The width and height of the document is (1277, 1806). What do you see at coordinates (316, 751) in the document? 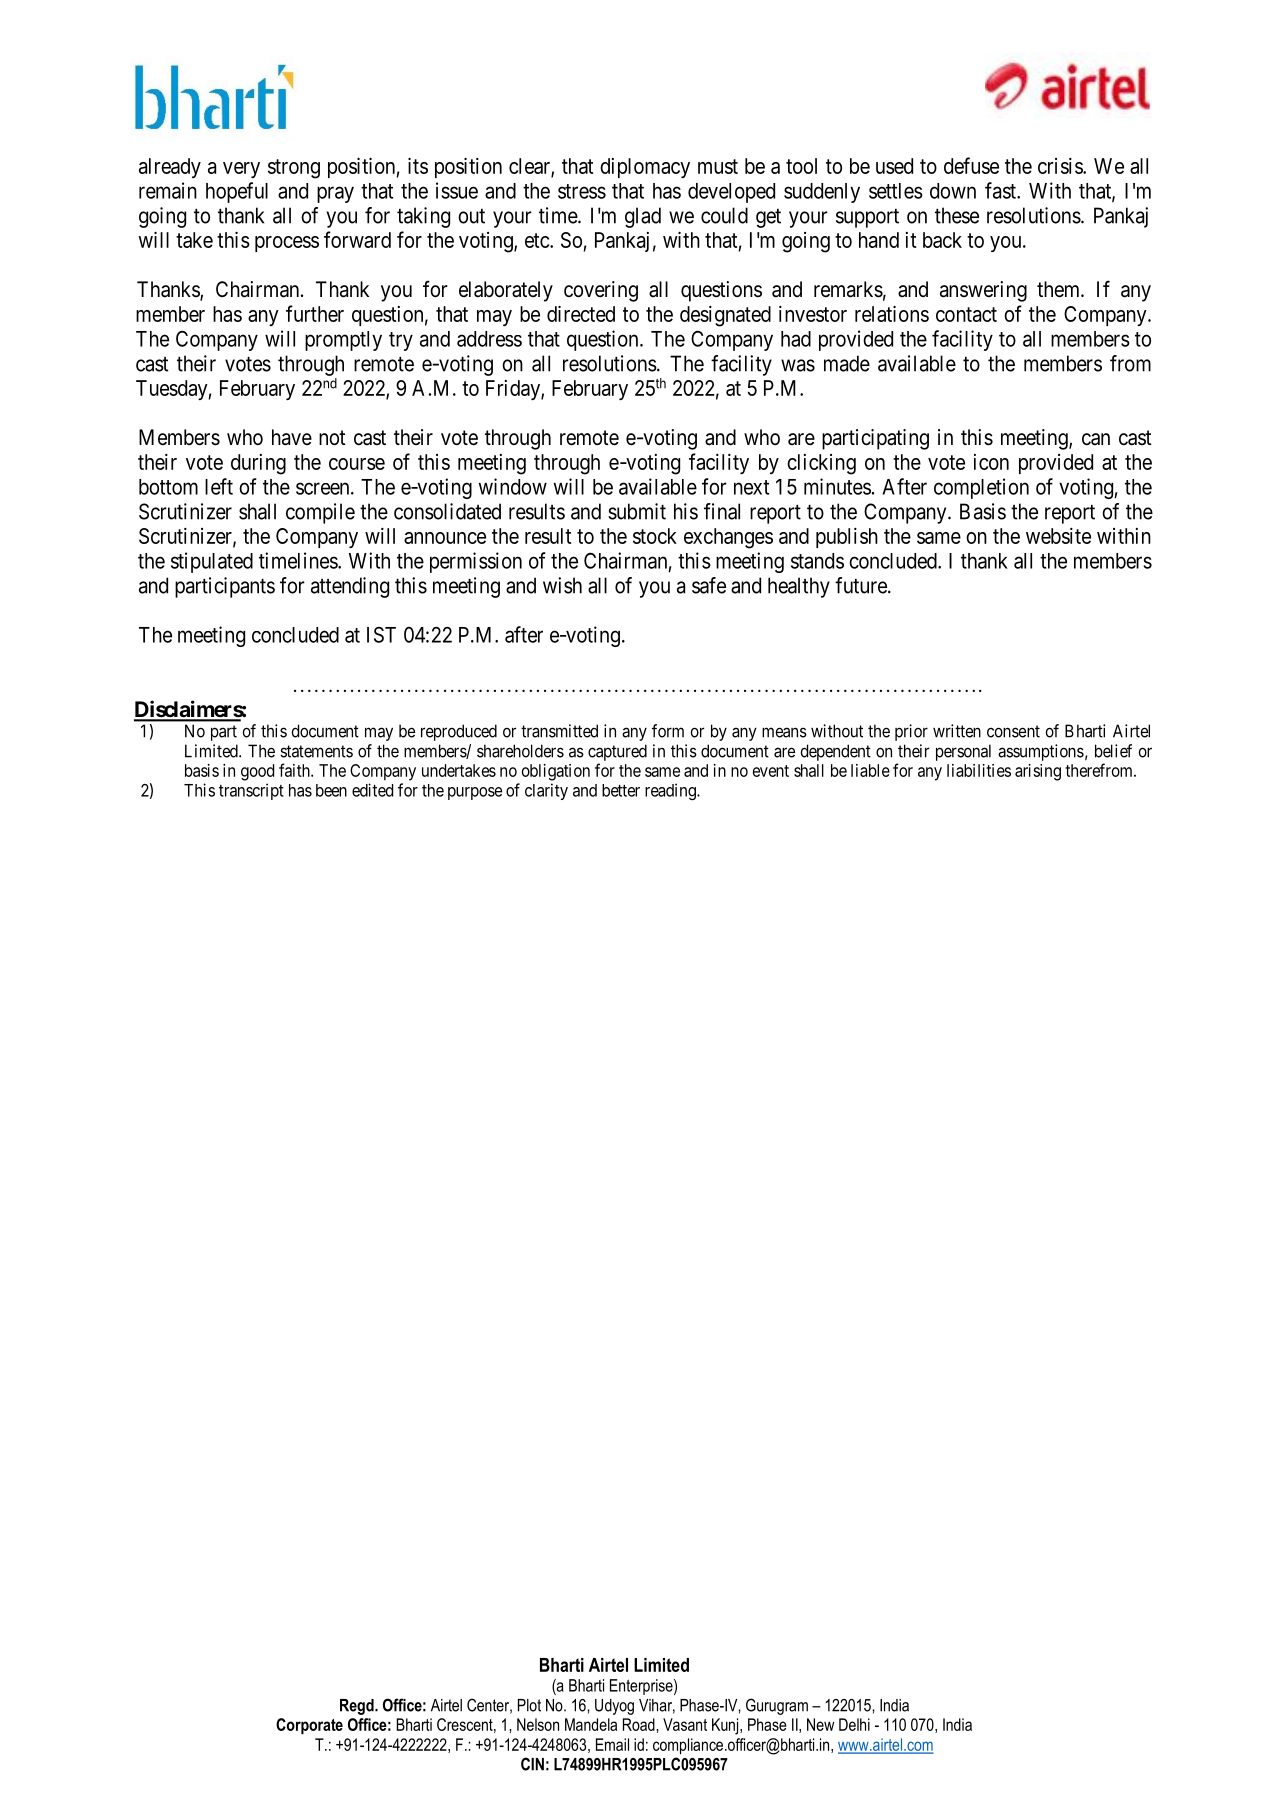
I see `statements` at bounding box center [316, 751].
